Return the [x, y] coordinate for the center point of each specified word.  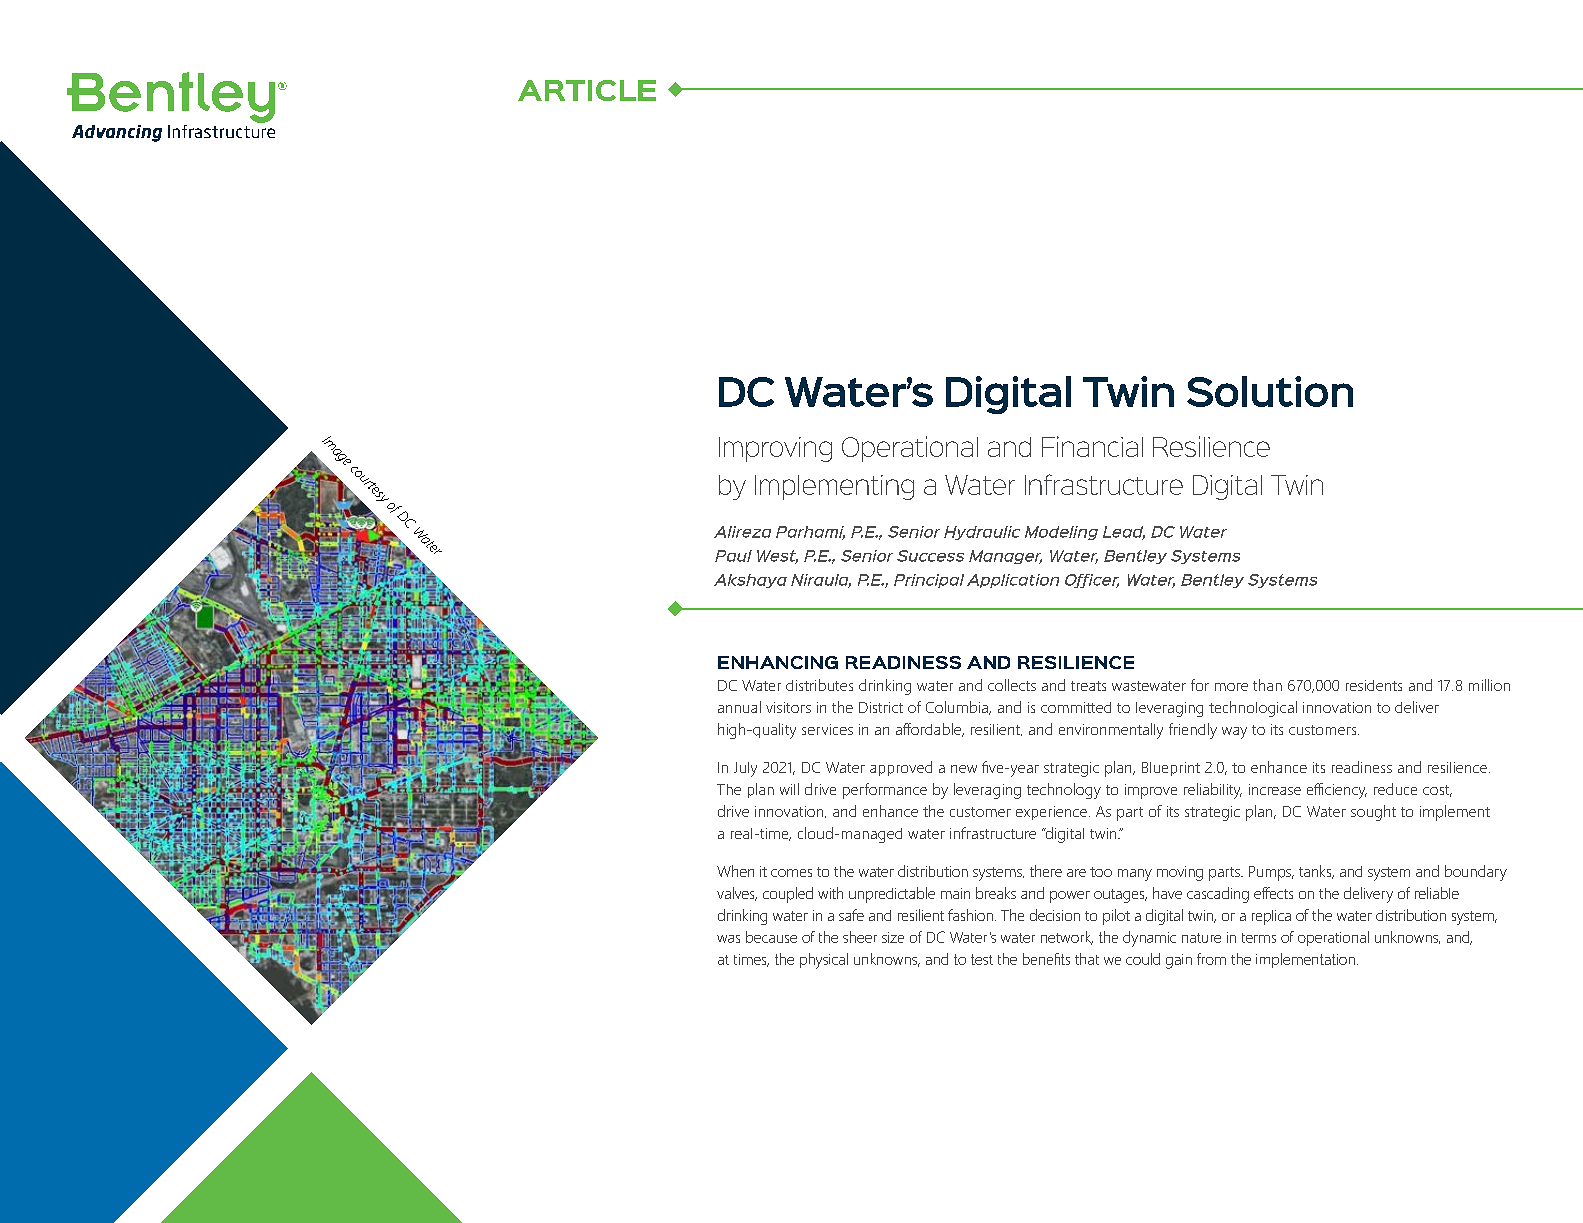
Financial [1092, 446]
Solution [1270, 391]
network [1067, 938]
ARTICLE [587, 90]
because [771, 937]
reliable [1437, 893]
